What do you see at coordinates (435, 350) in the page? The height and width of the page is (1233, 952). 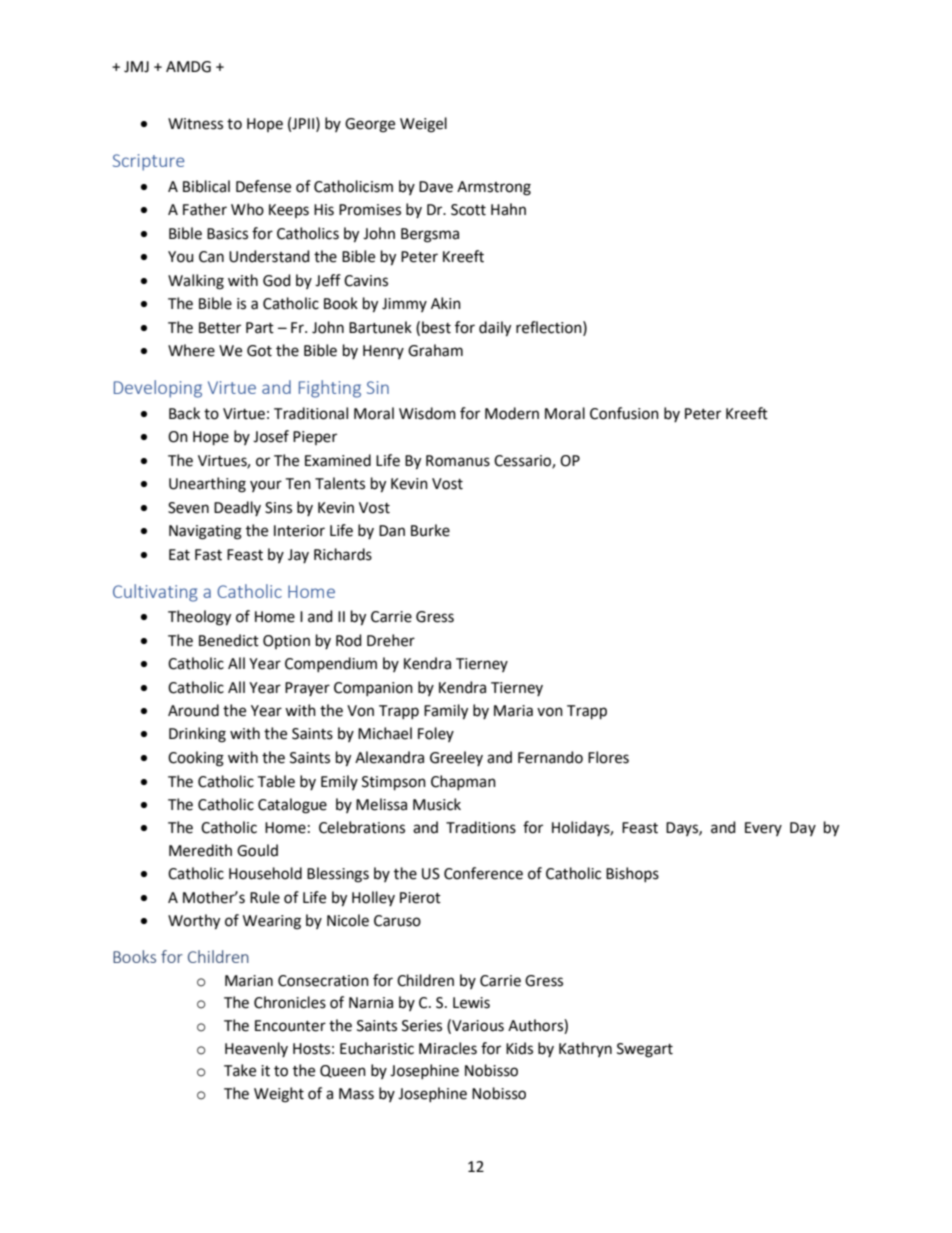 I see `Graham` at bounding box center [435, 350].
